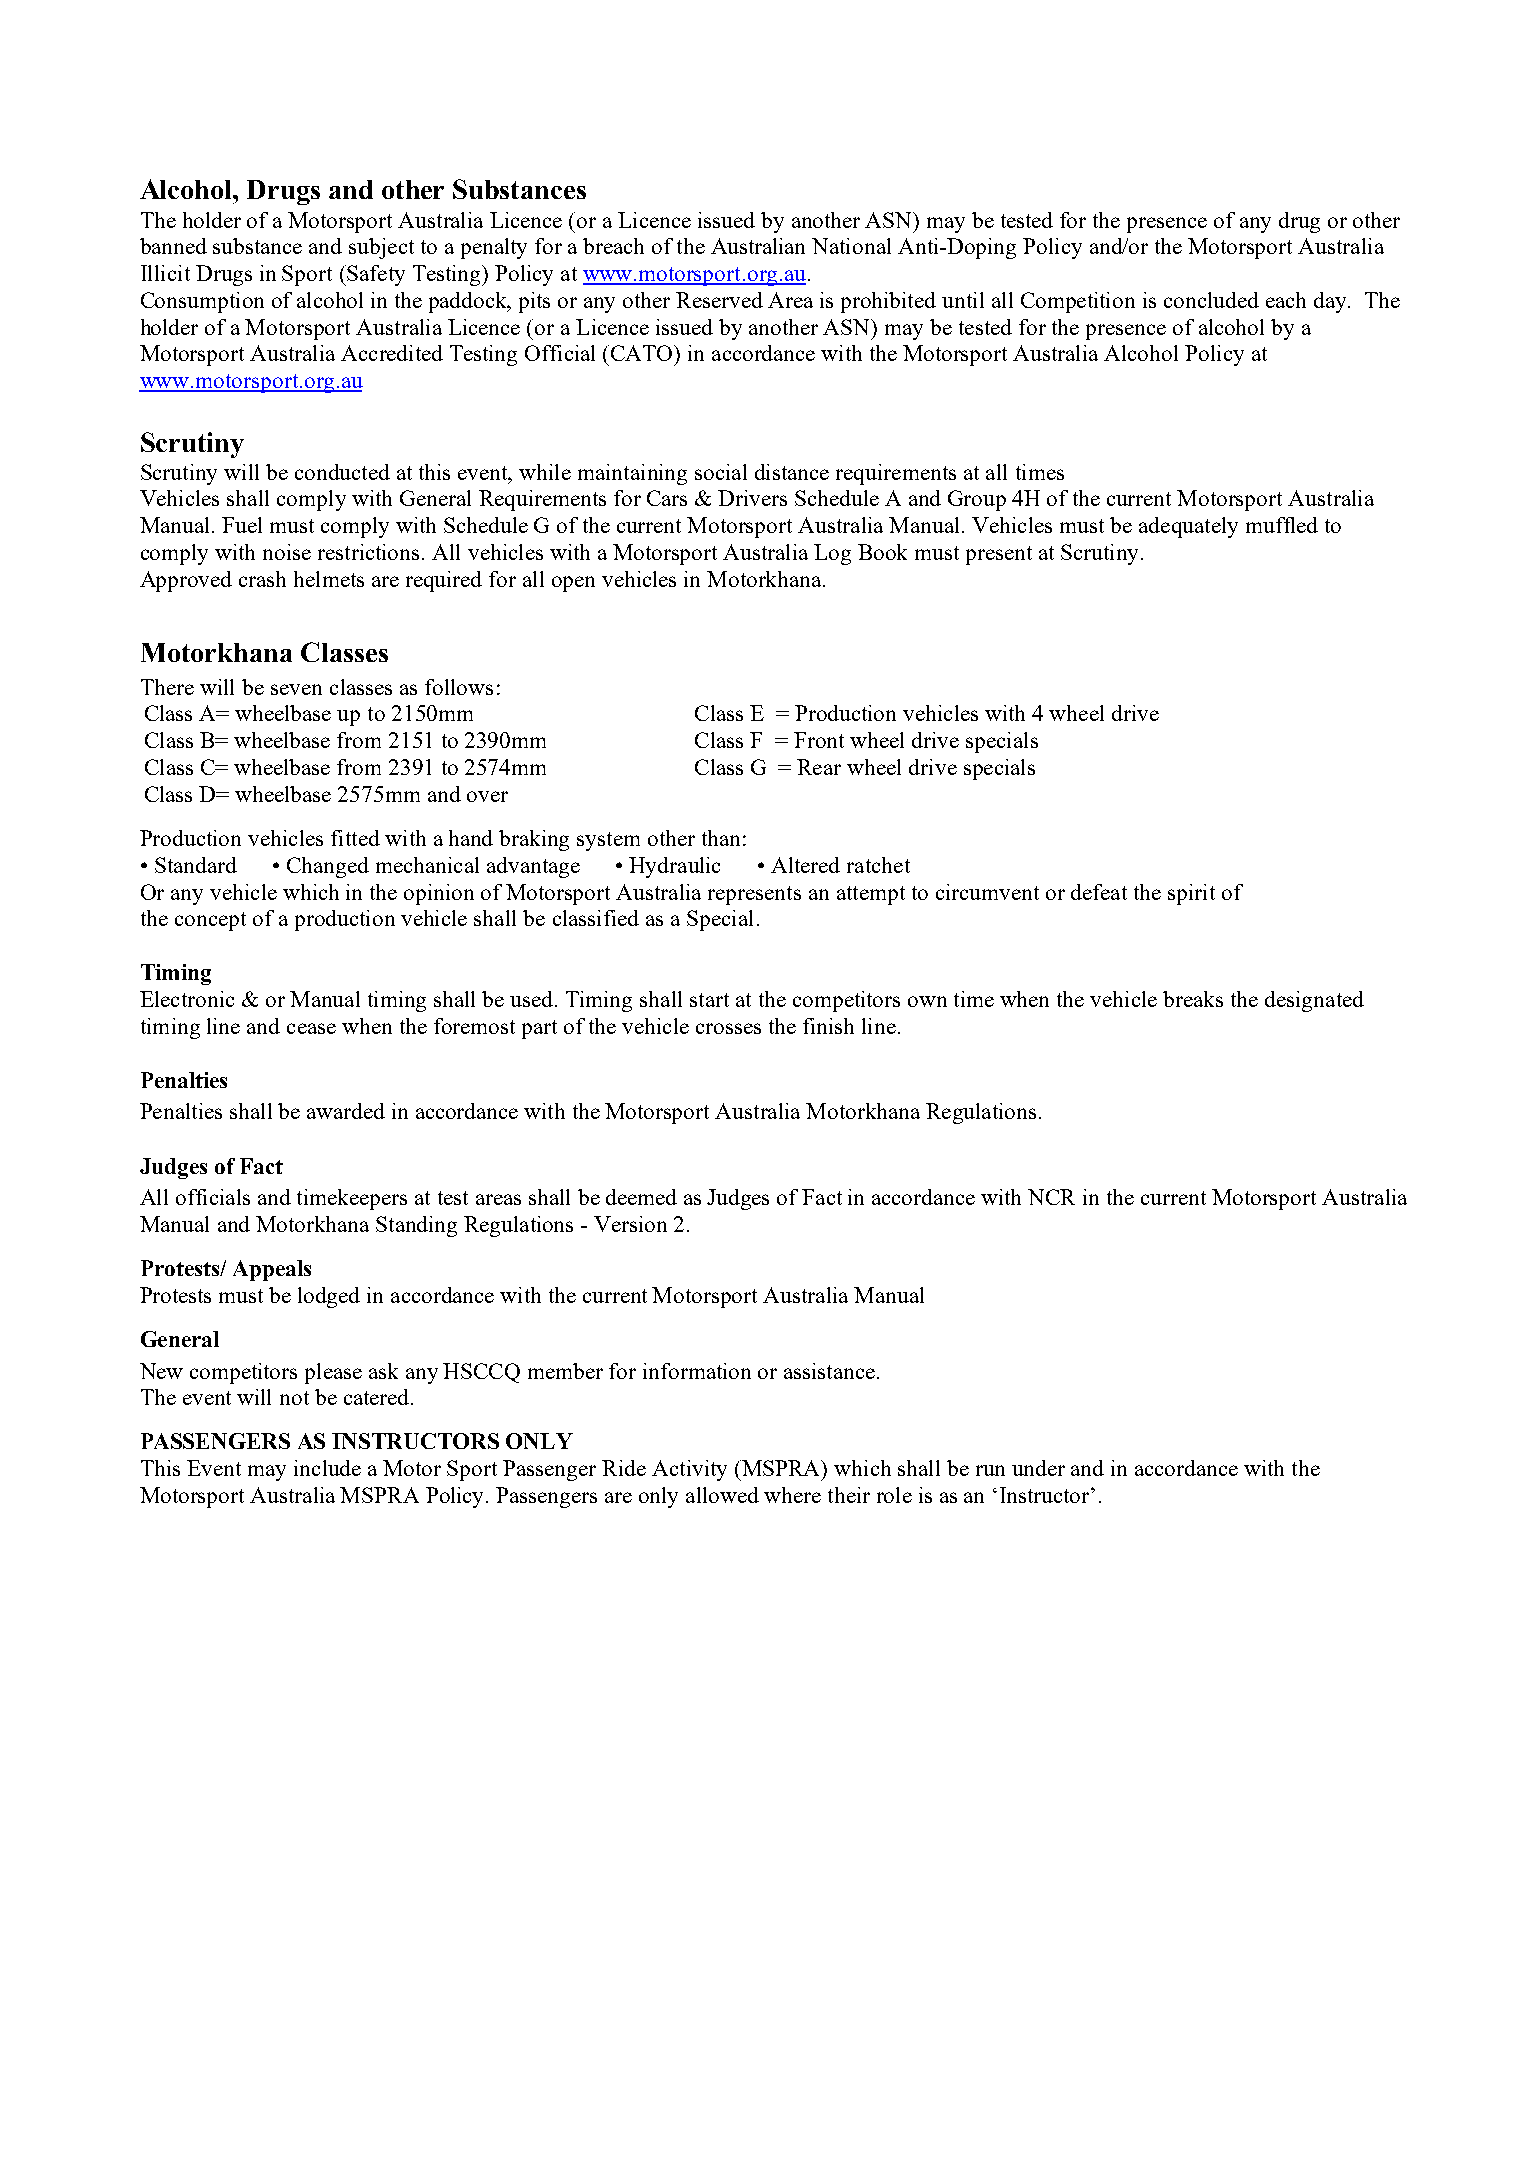 This page has height=2176, width=1538. Describe the element at coordinates (689, 1470) in the page. I see `Activity` at that location.
